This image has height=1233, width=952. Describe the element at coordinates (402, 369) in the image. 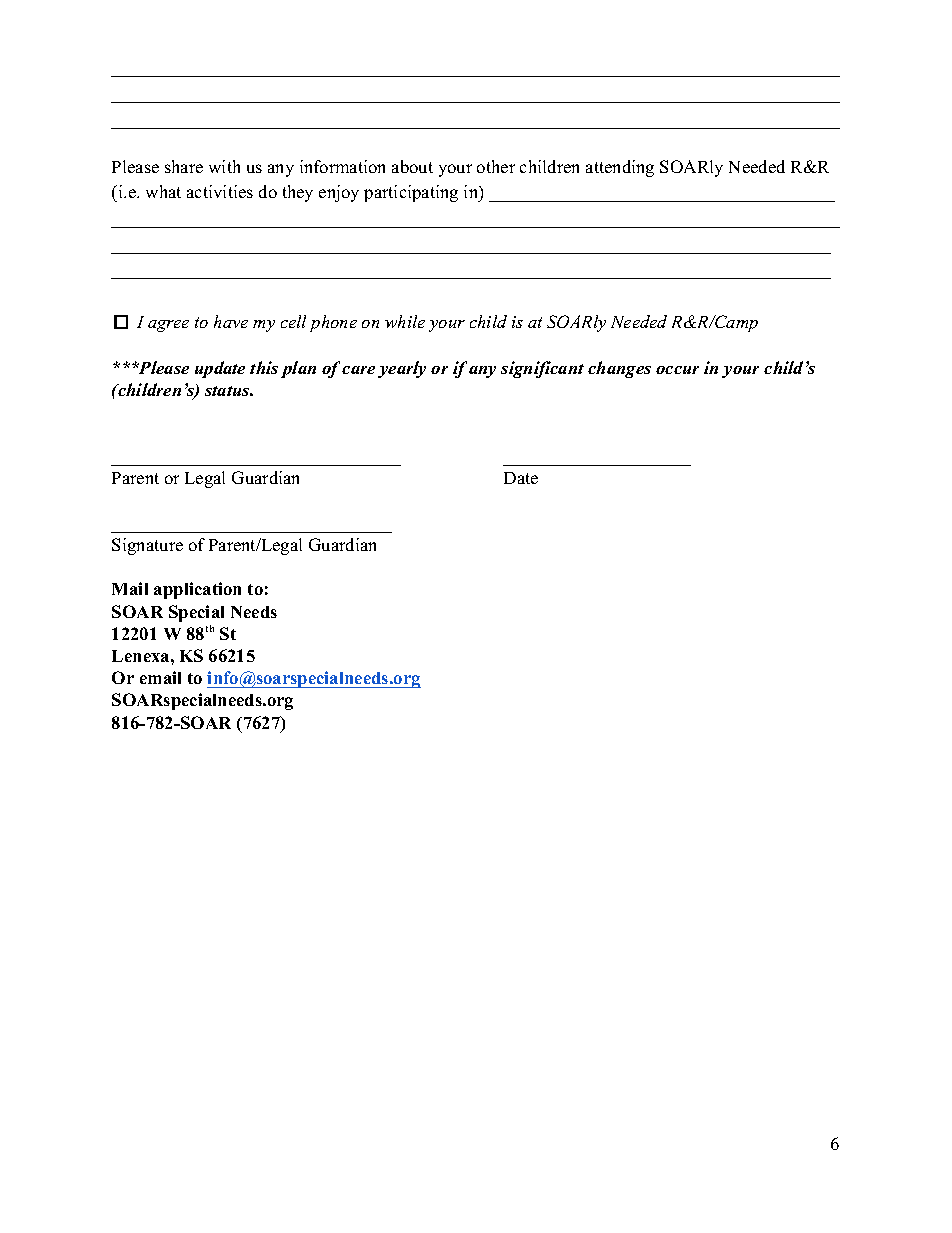

I see `yearly` at that location.
